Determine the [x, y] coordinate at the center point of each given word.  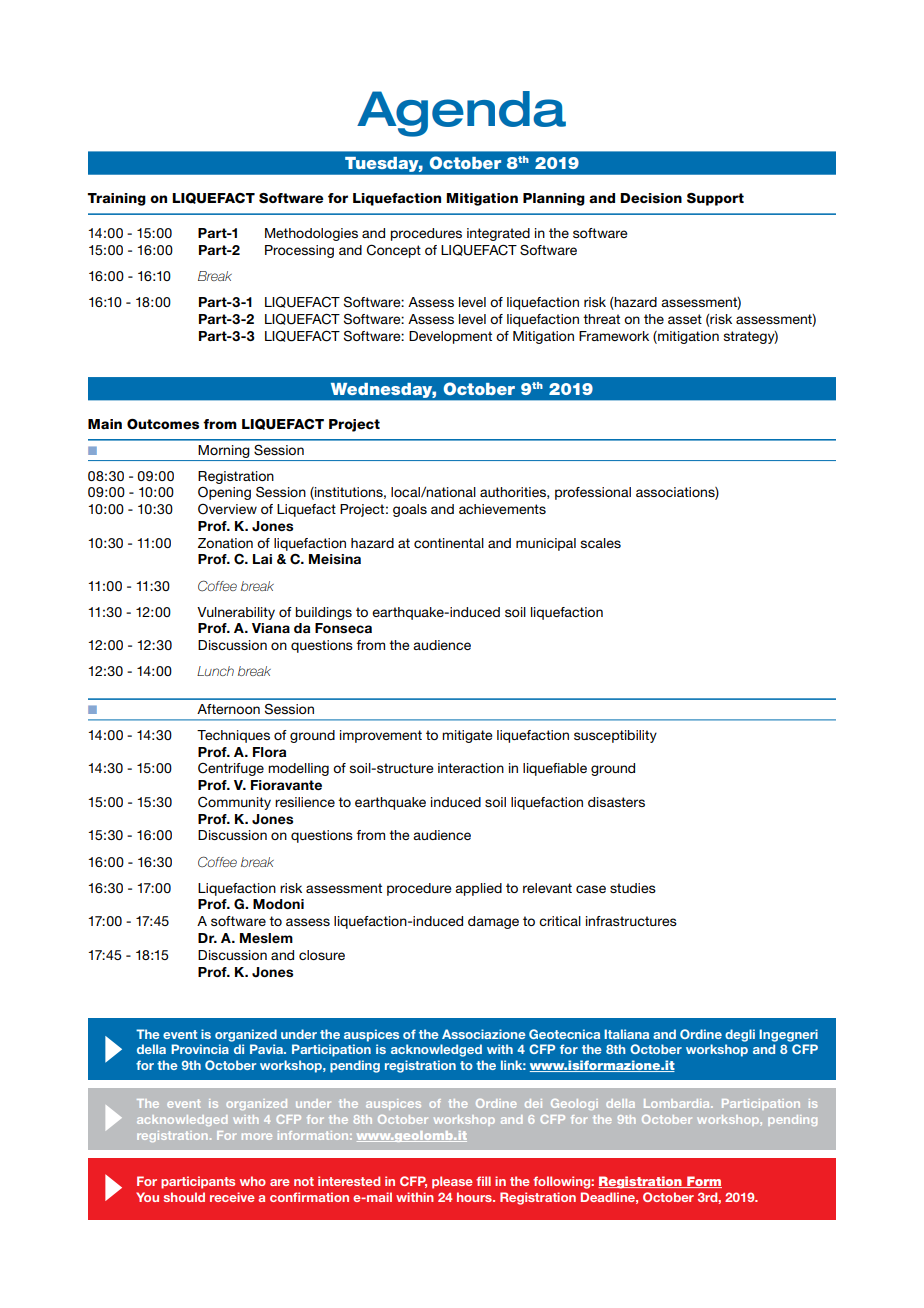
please [452, 1182]
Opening [224, 493]
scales [600, 543]
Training [116, 199]
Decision [651, 198]
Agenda [461, 114]
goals [410, 510]
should [184, 1197]
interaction [471, 768]
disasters [616, 802]
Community [234, 803]
